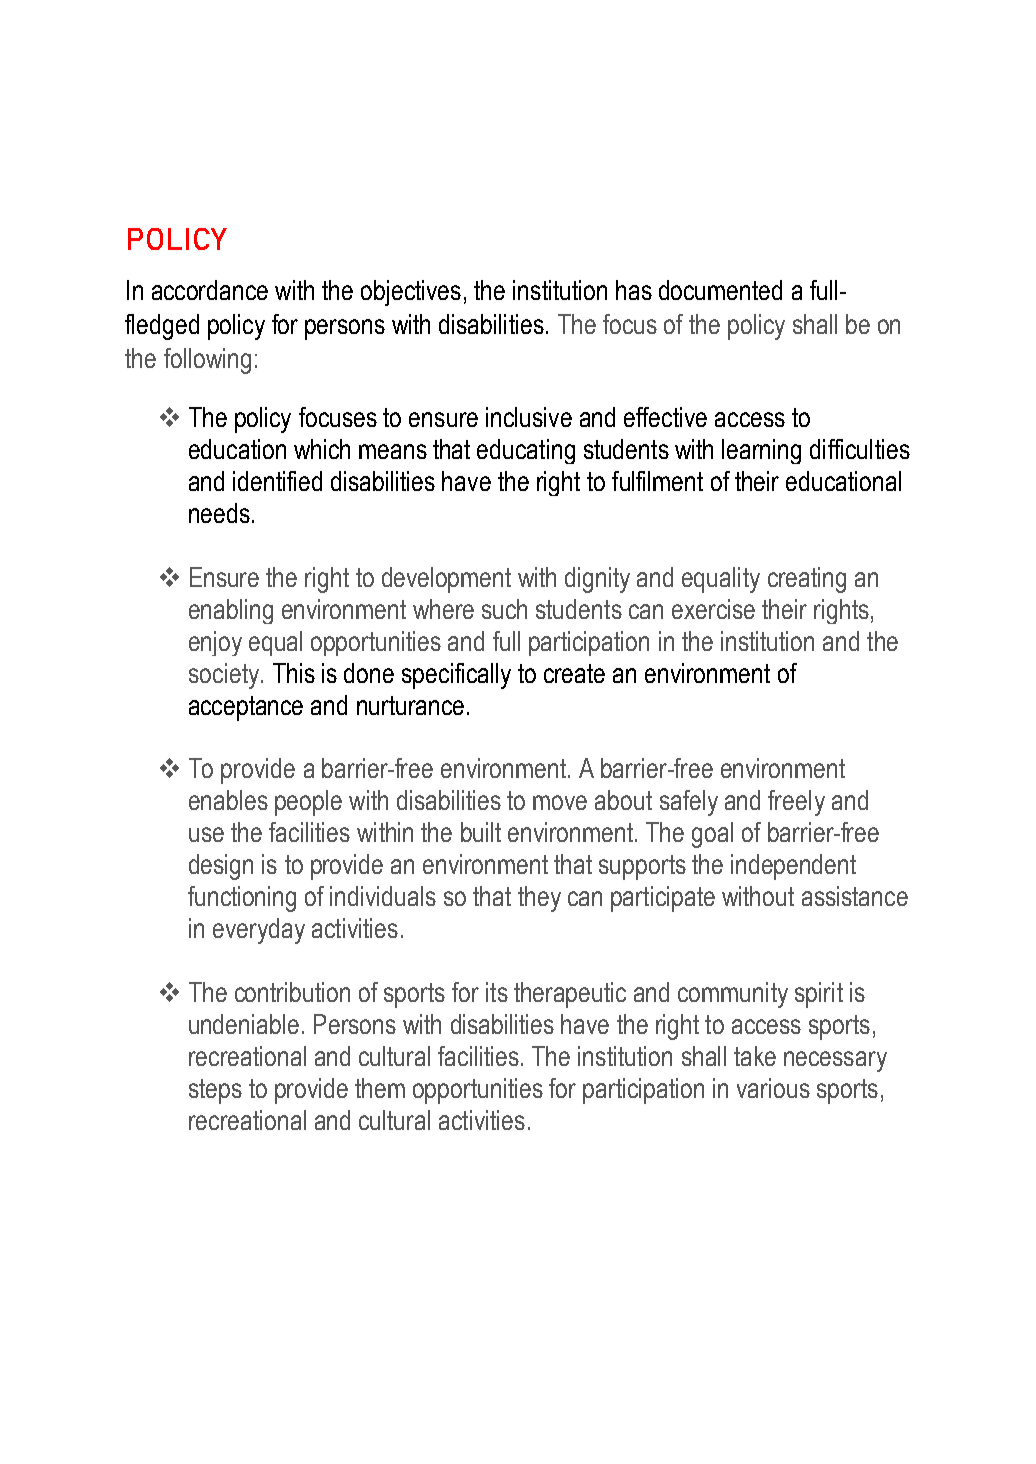 This screenshot has width=1036, height=1464. I want to click on steps, so click(215, 1091).
